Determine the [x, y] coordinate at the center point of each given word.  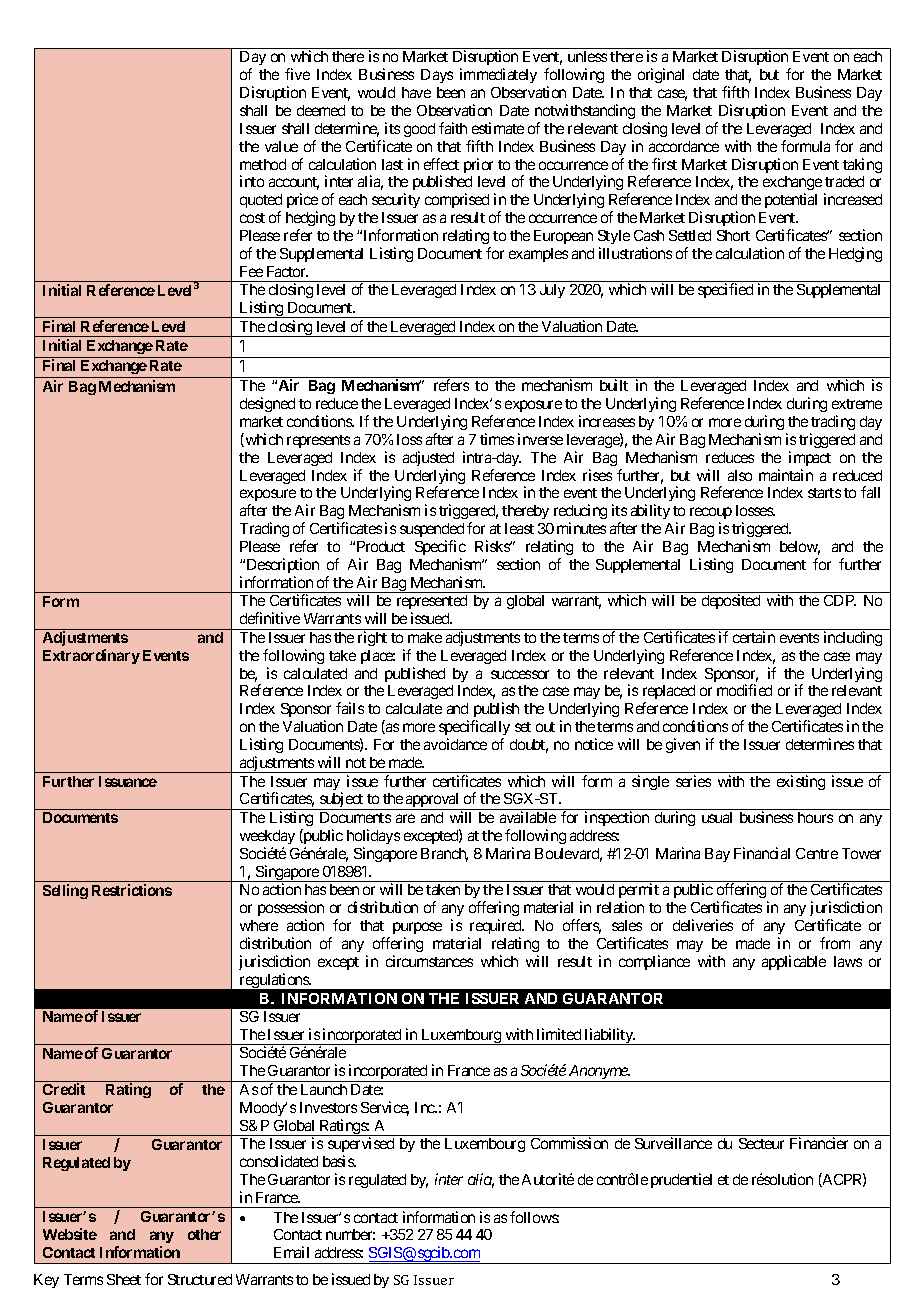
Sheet [124, 1279]
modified [744, 690]
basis [339, 1161]
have [416, 92]
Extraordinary [91, 656]
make [425, 637]
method [263, 164]
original [661, 75]
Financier [819, 1143]
